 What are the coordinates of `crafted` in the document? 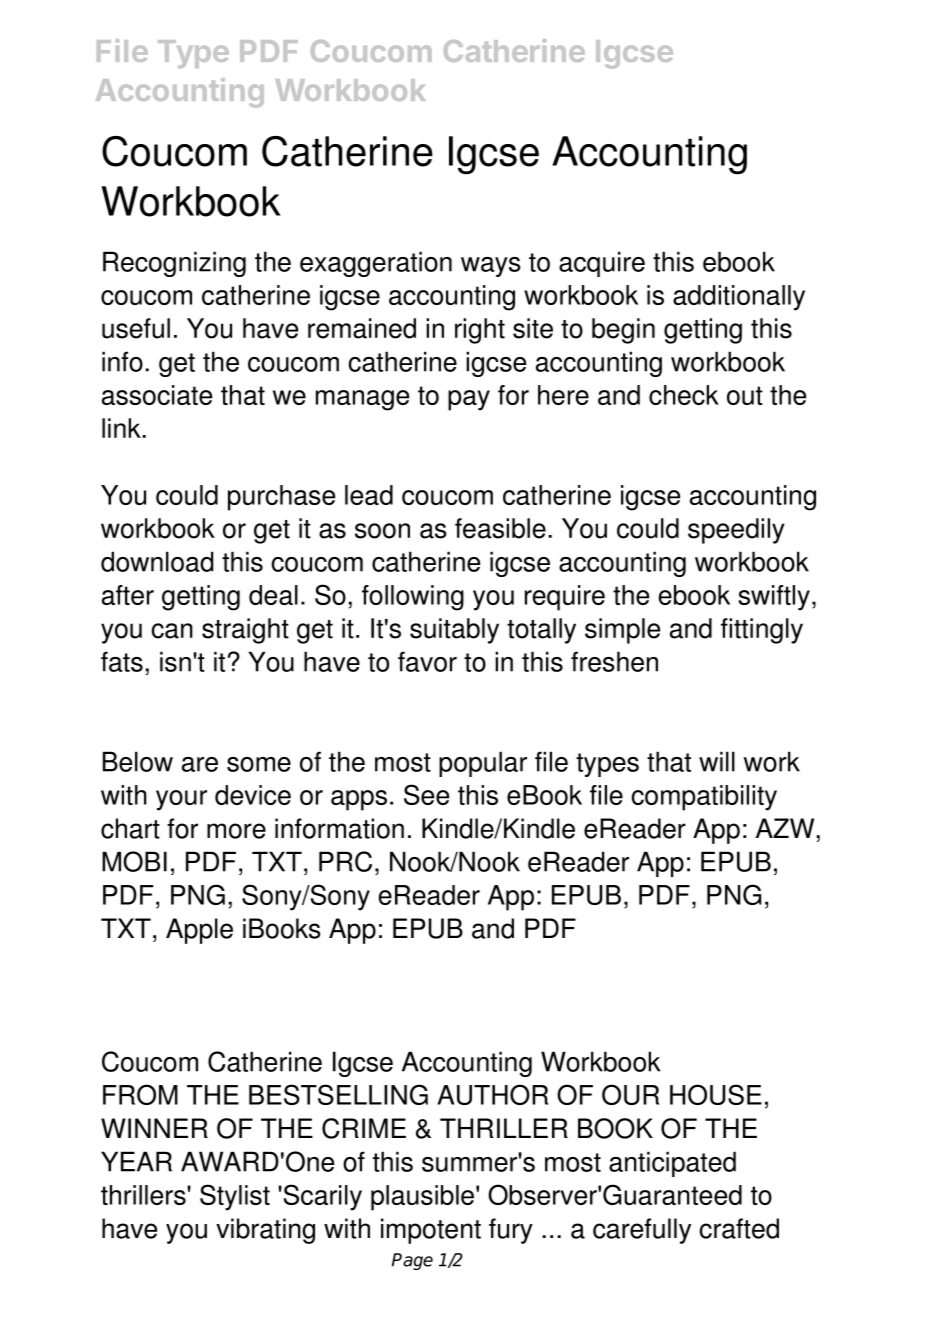 It's located at (739, 1228).
